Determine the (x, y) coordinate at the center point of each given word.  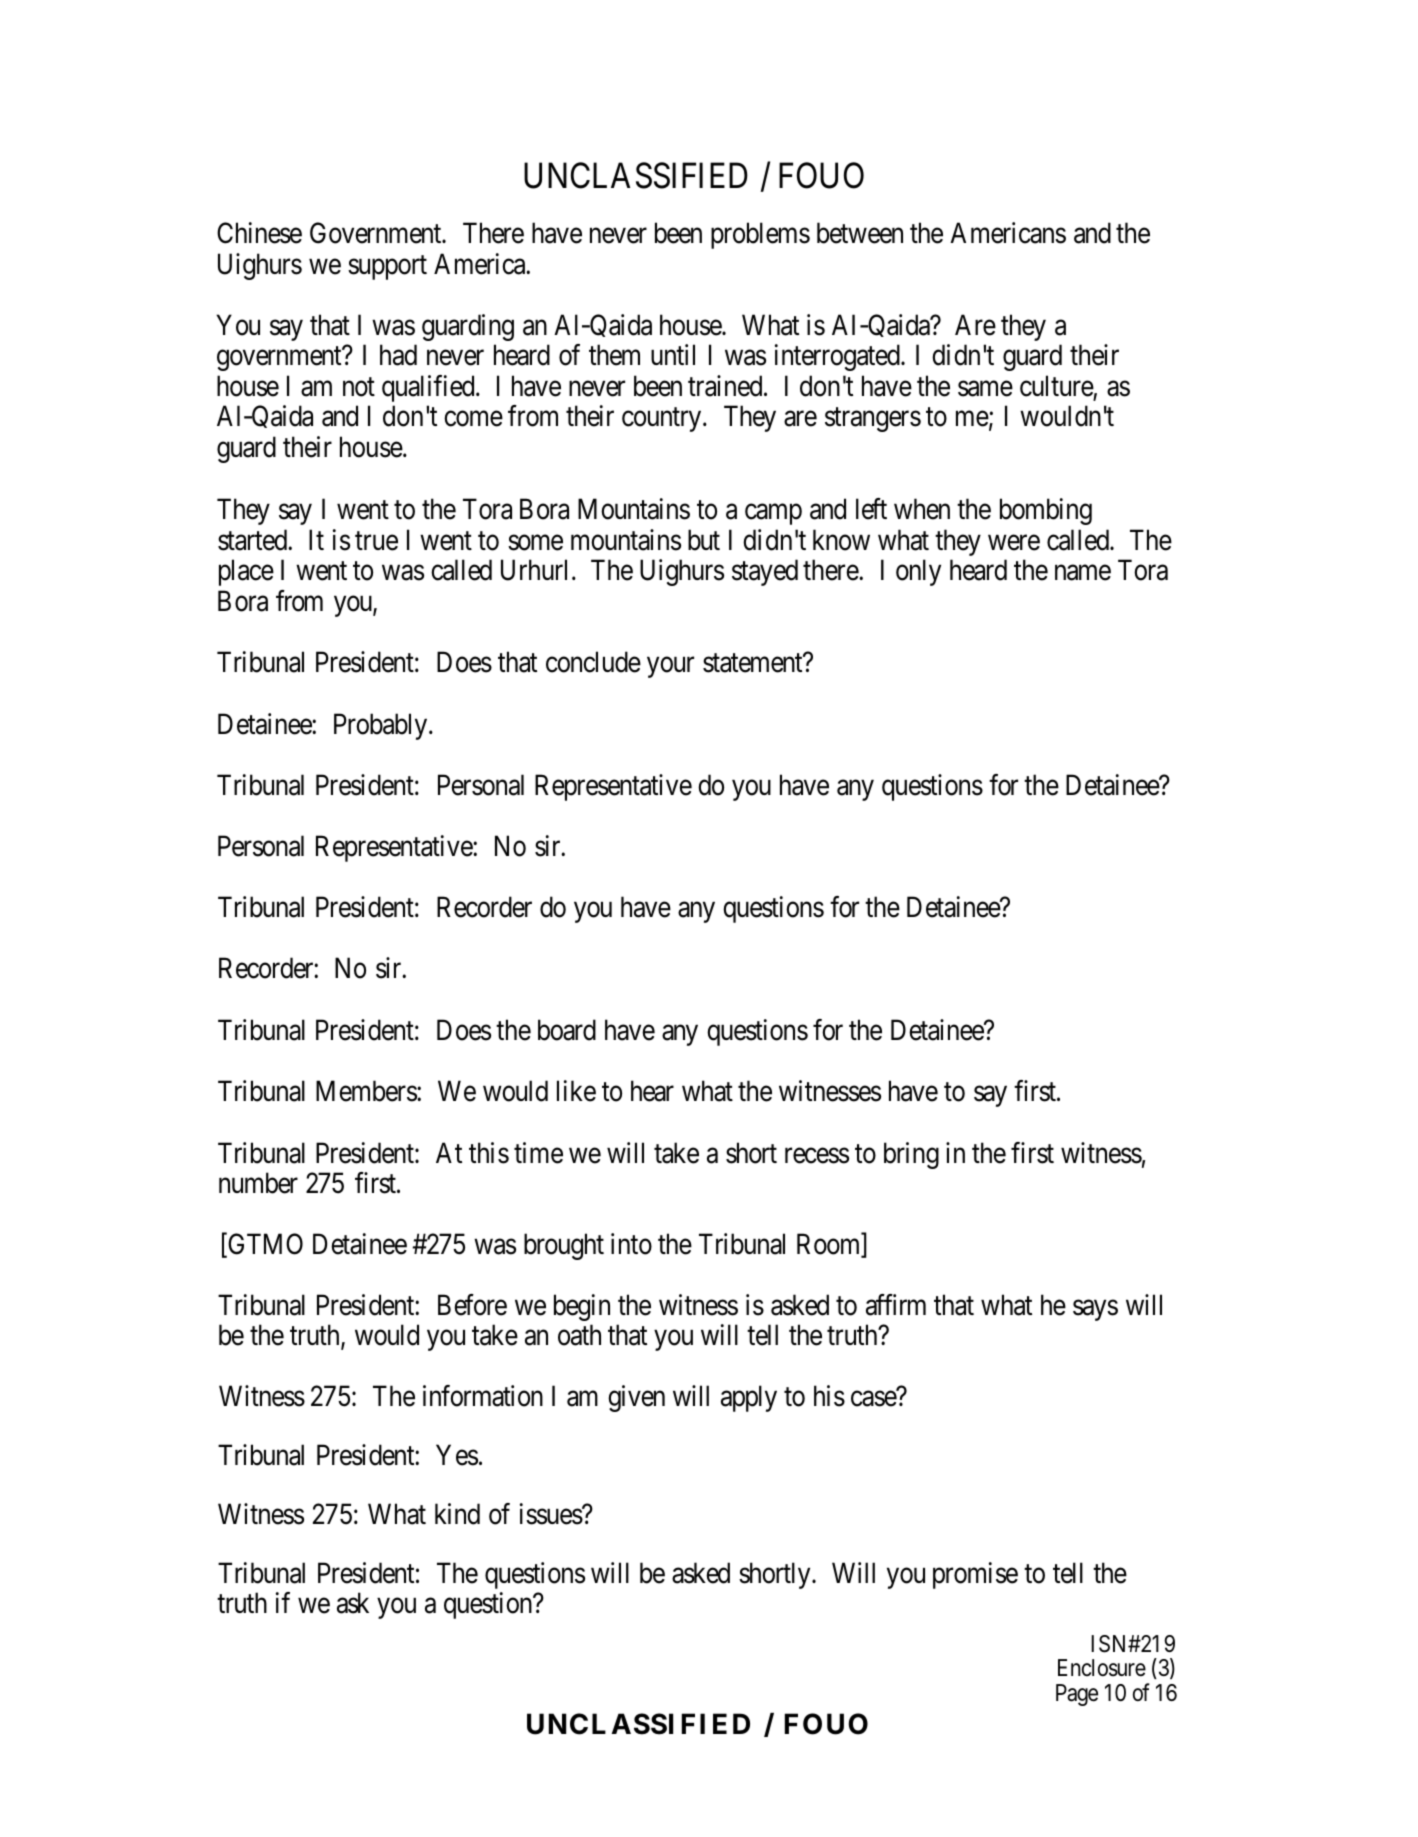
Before (472, 1305)
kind (457, 1514)
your (670, 667)
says (1095, 1310)
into (631, 1244)
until (673, 354)
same (985, 389)
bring (911, 1155)
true (376, 541)
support (387, 268)
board (567, 1030)
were (1014, 543)
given (636, 1398)
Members (367, 1091)
